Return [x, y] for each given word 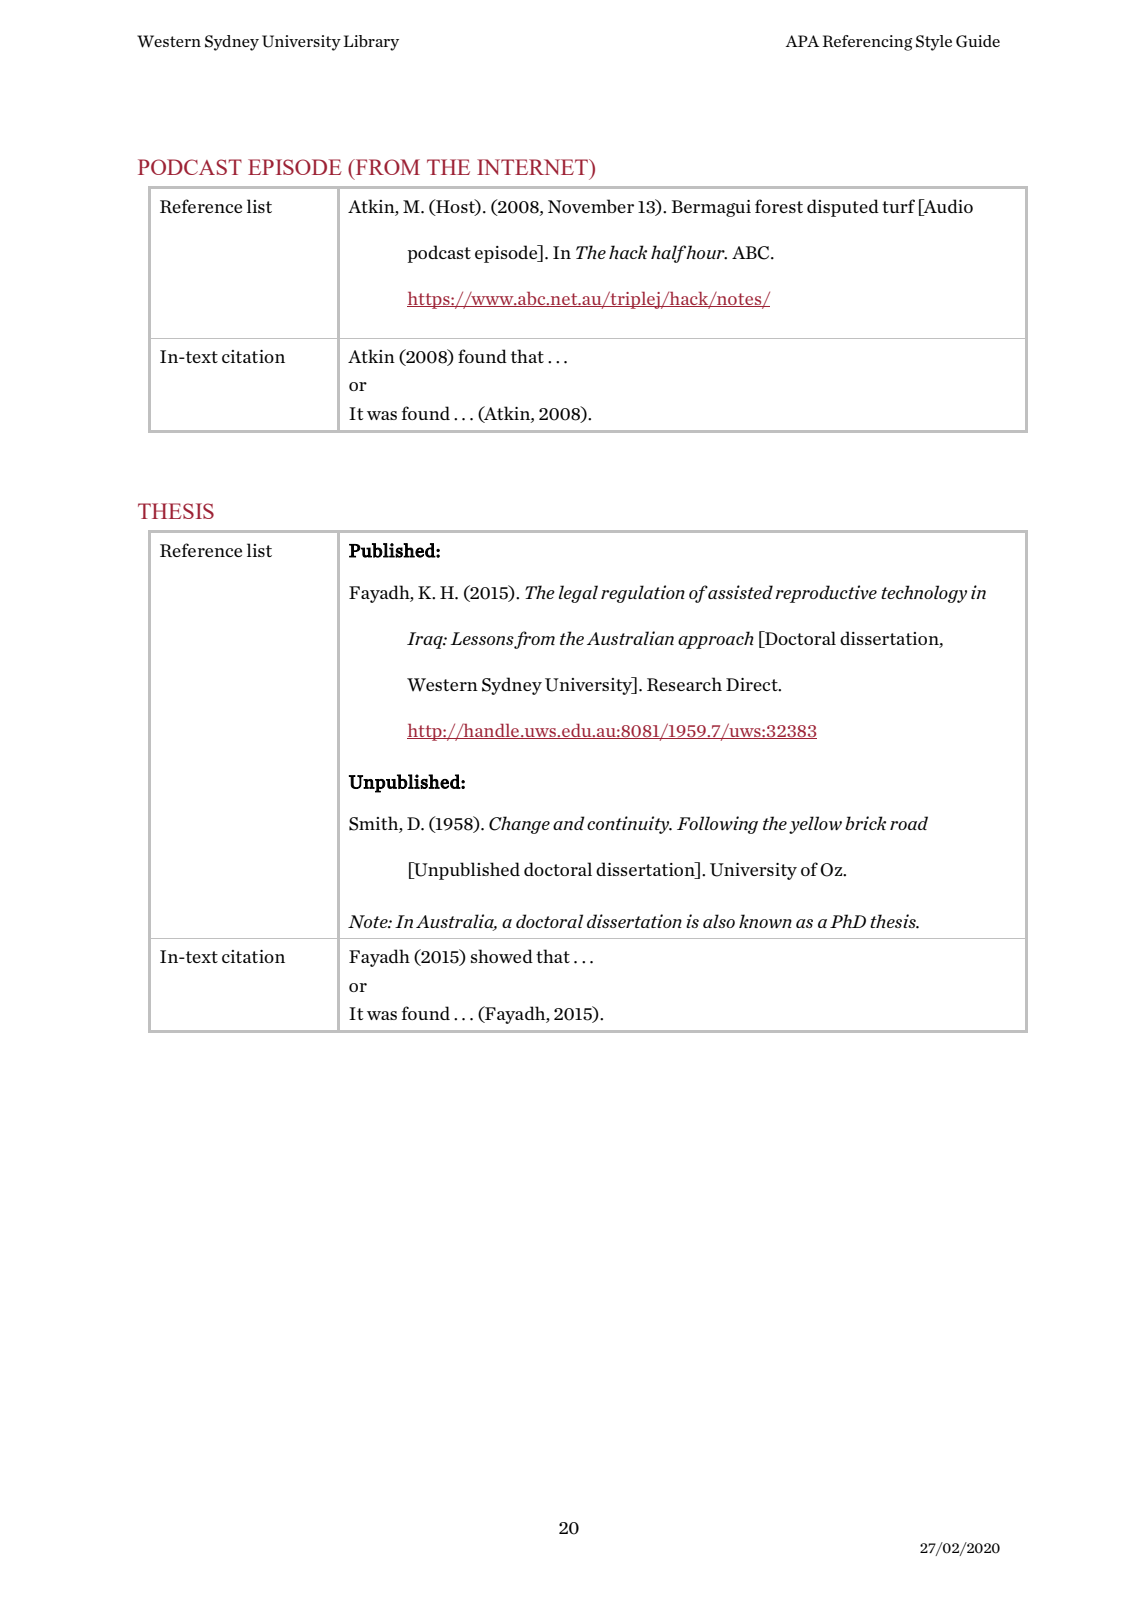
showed [502, 956]
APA [802, 41]
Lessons [482, 639]
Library [371, 43]
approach [716, 640]
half [669, 254]
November [591, 206]
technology [924, 594]
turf [898, 206]
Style [934, 43]
